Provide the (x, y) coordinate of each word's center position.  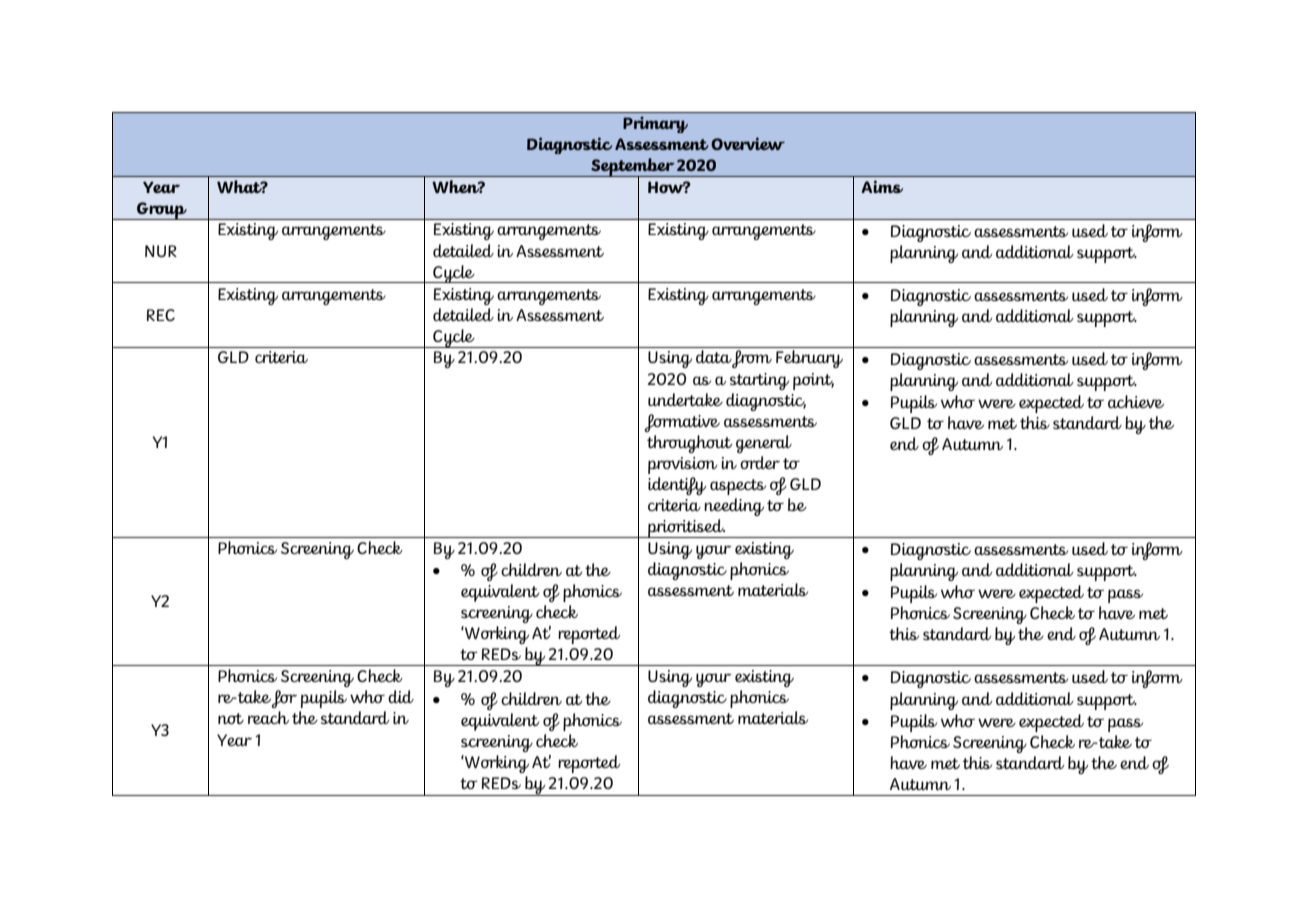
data (714, 356)
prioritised (686, 528)
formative (682, 423)
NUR (161, 251)
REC (161, 315)
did (401, 696)
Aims (882, 186)
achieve (1136, 401)
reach (268, 717)
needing (734, 507)
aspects (738, 487)
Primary (655, 124)
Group (162, 211)
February (809, 359)
